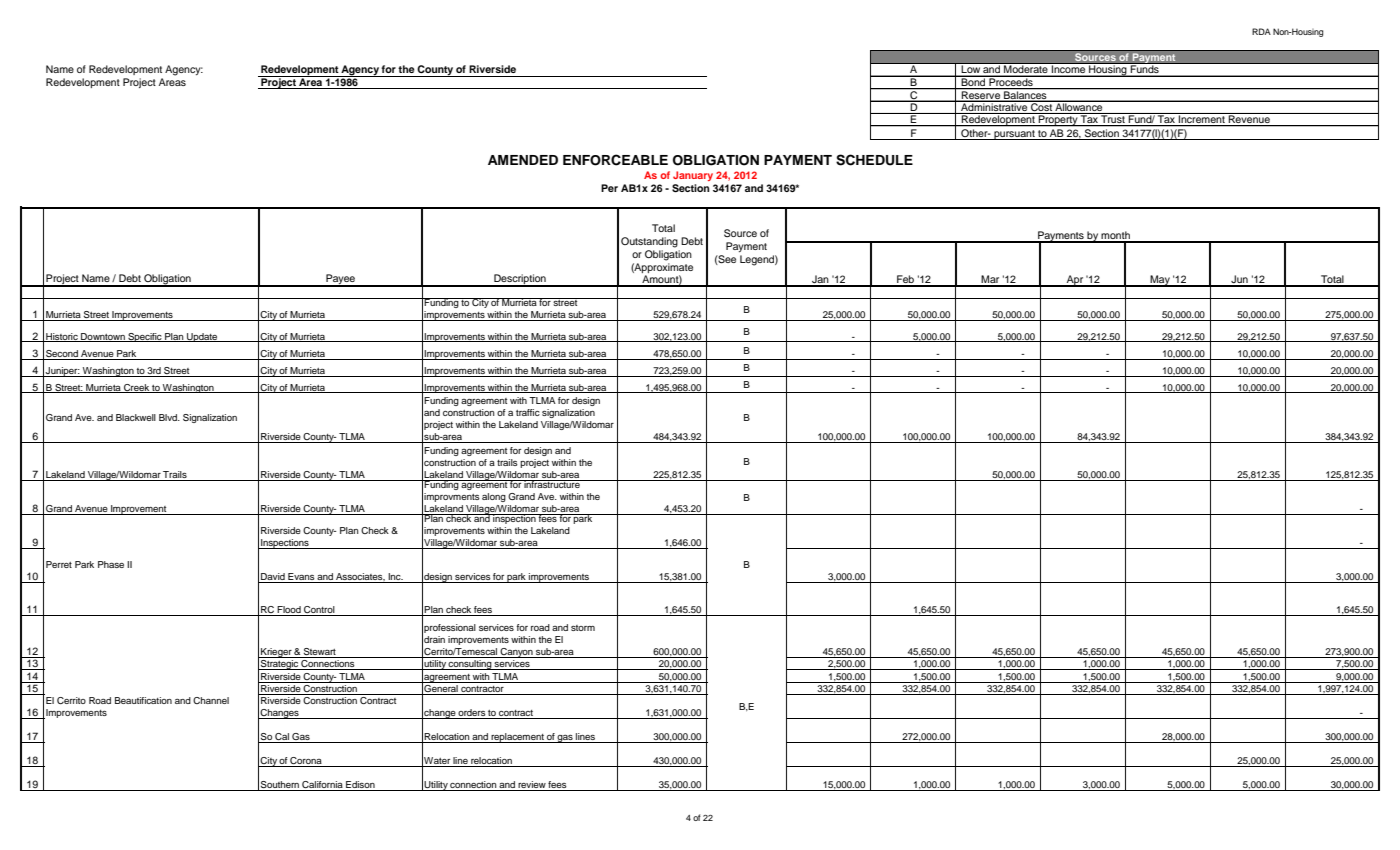 This screenshot has width=1400, height=850. What do you see at coordinates (289, 611) in the screenshot?
I see `Flood` at bounding box center [289, 611].
